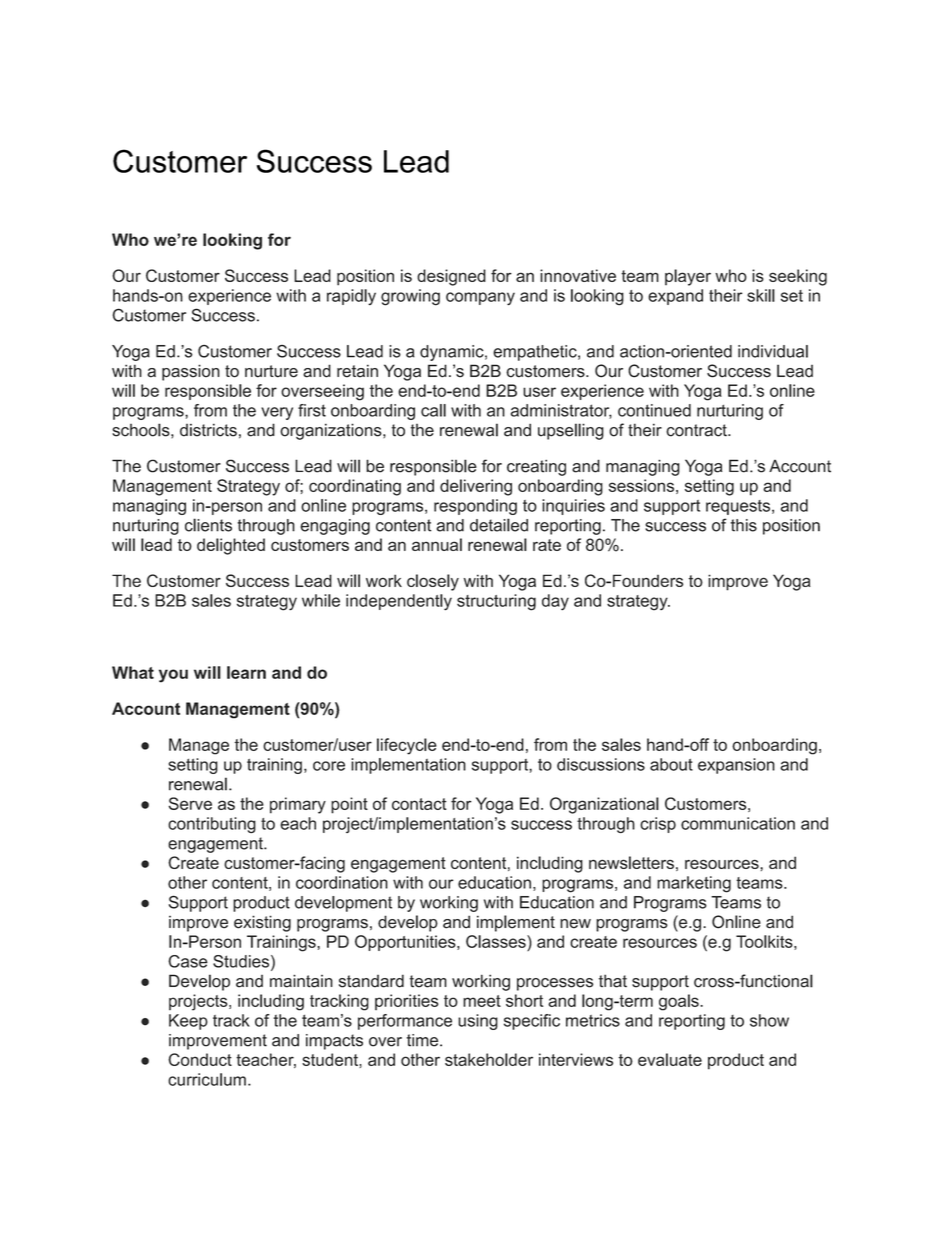 The height and width of the screenshot is (1233, 952). I want to click on marketing, so click(694, 884).
